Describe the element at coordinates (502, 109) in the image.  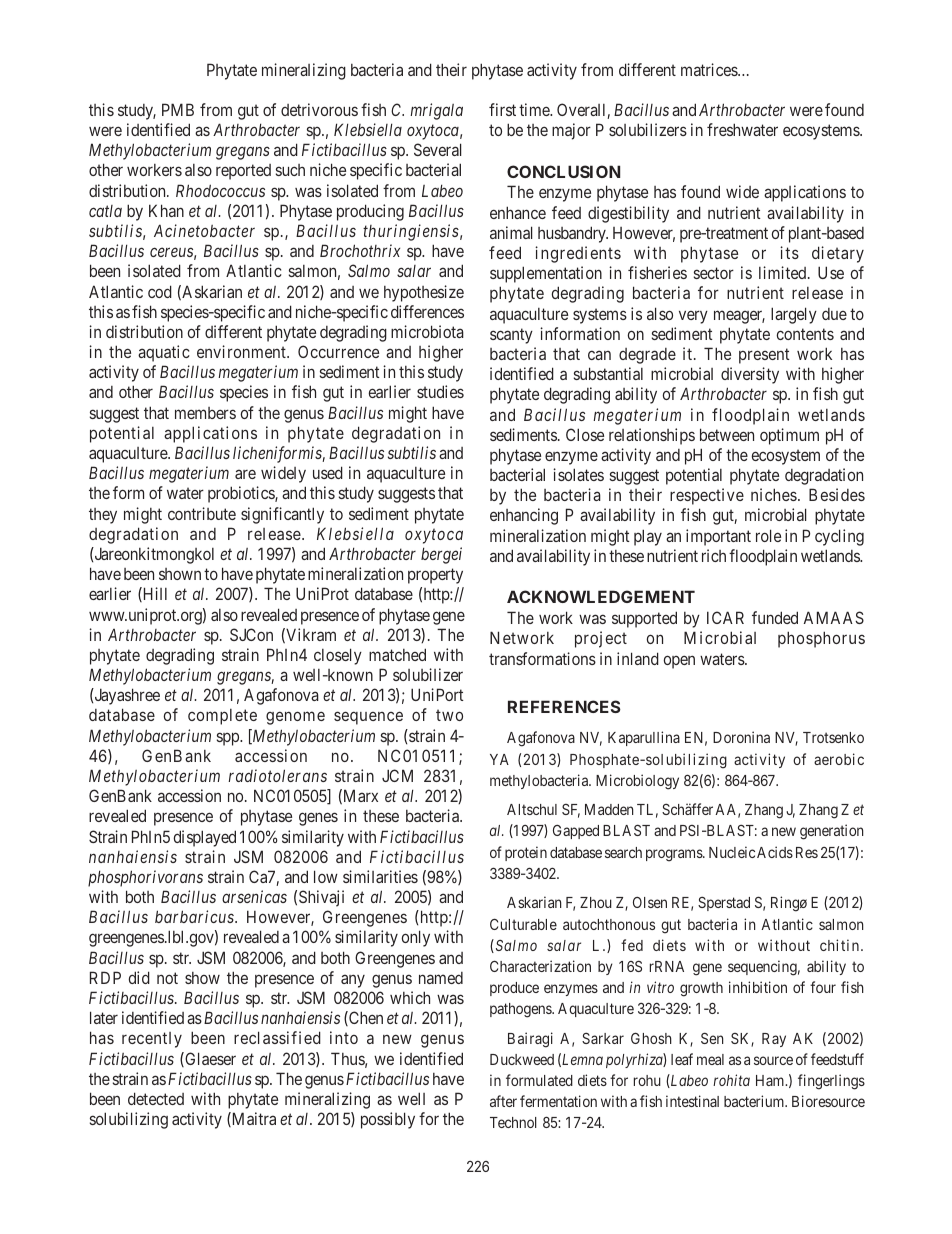
I see `first` at that location.
